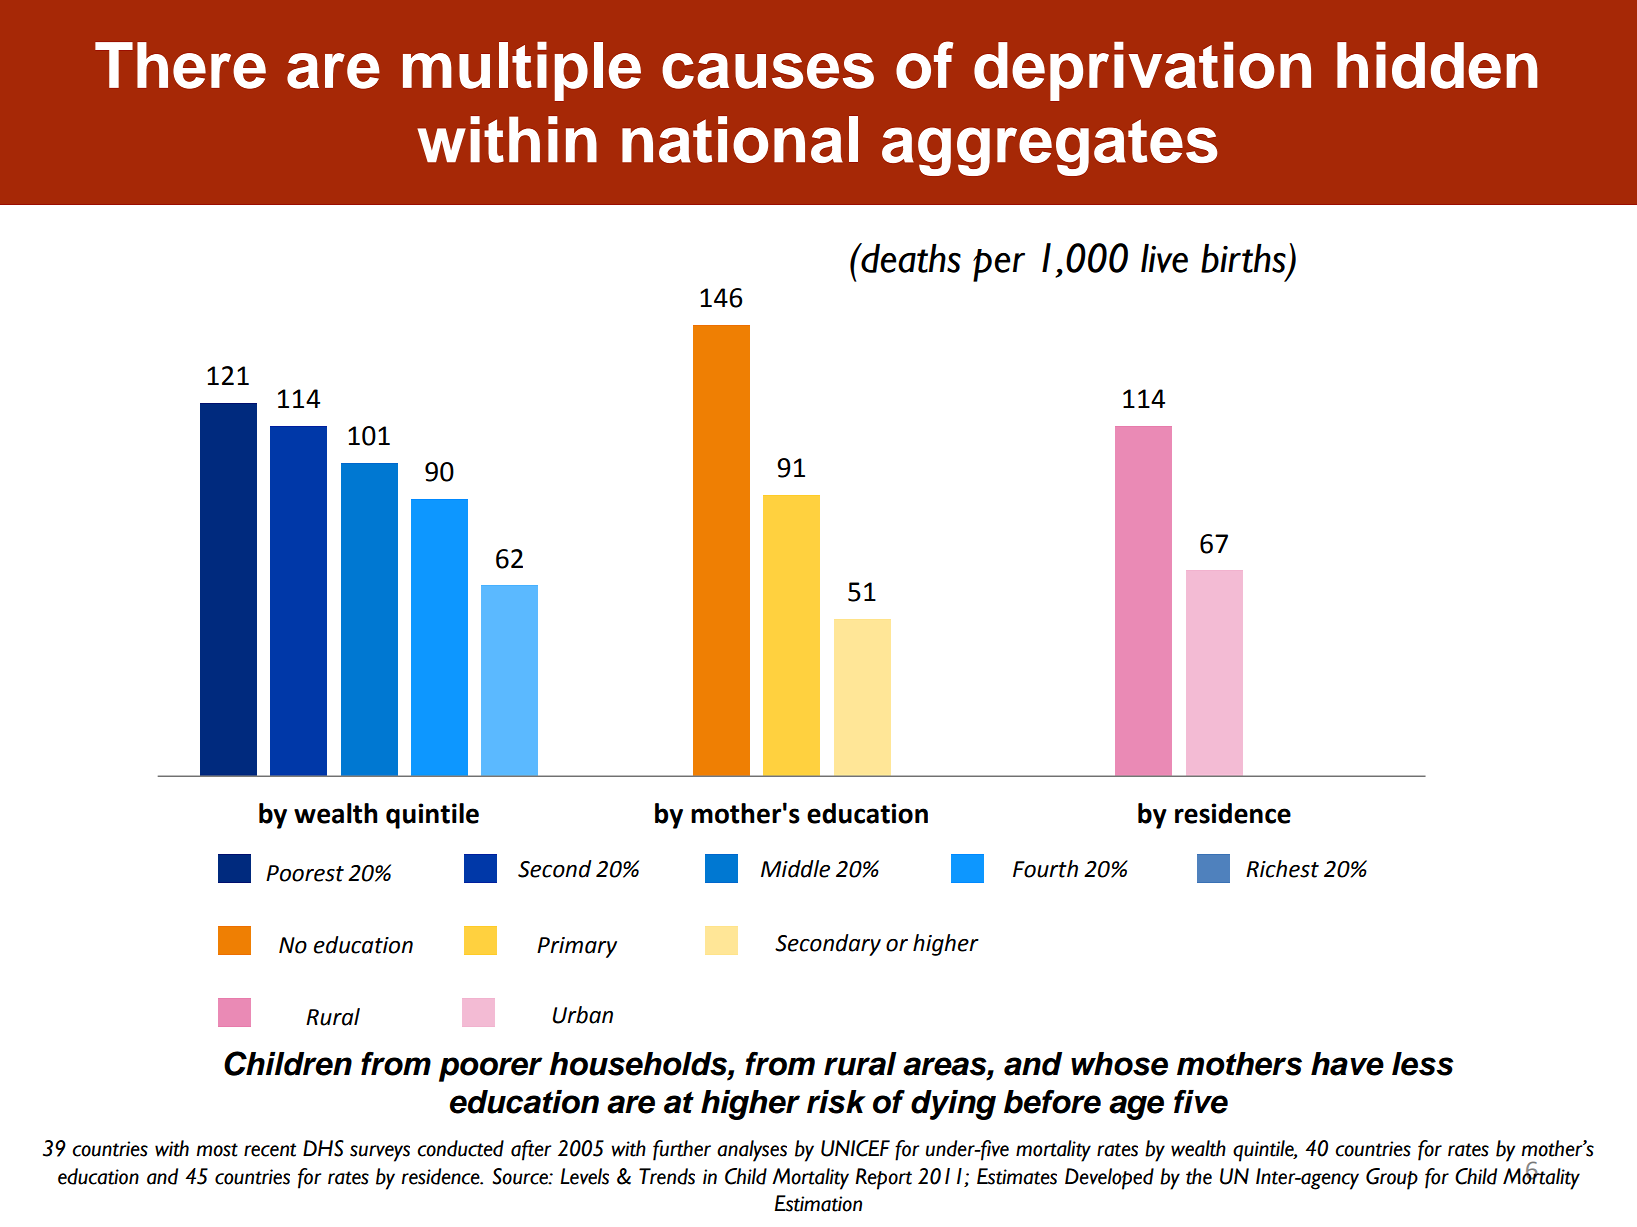  I want to click on causes, so click(768, 71).
